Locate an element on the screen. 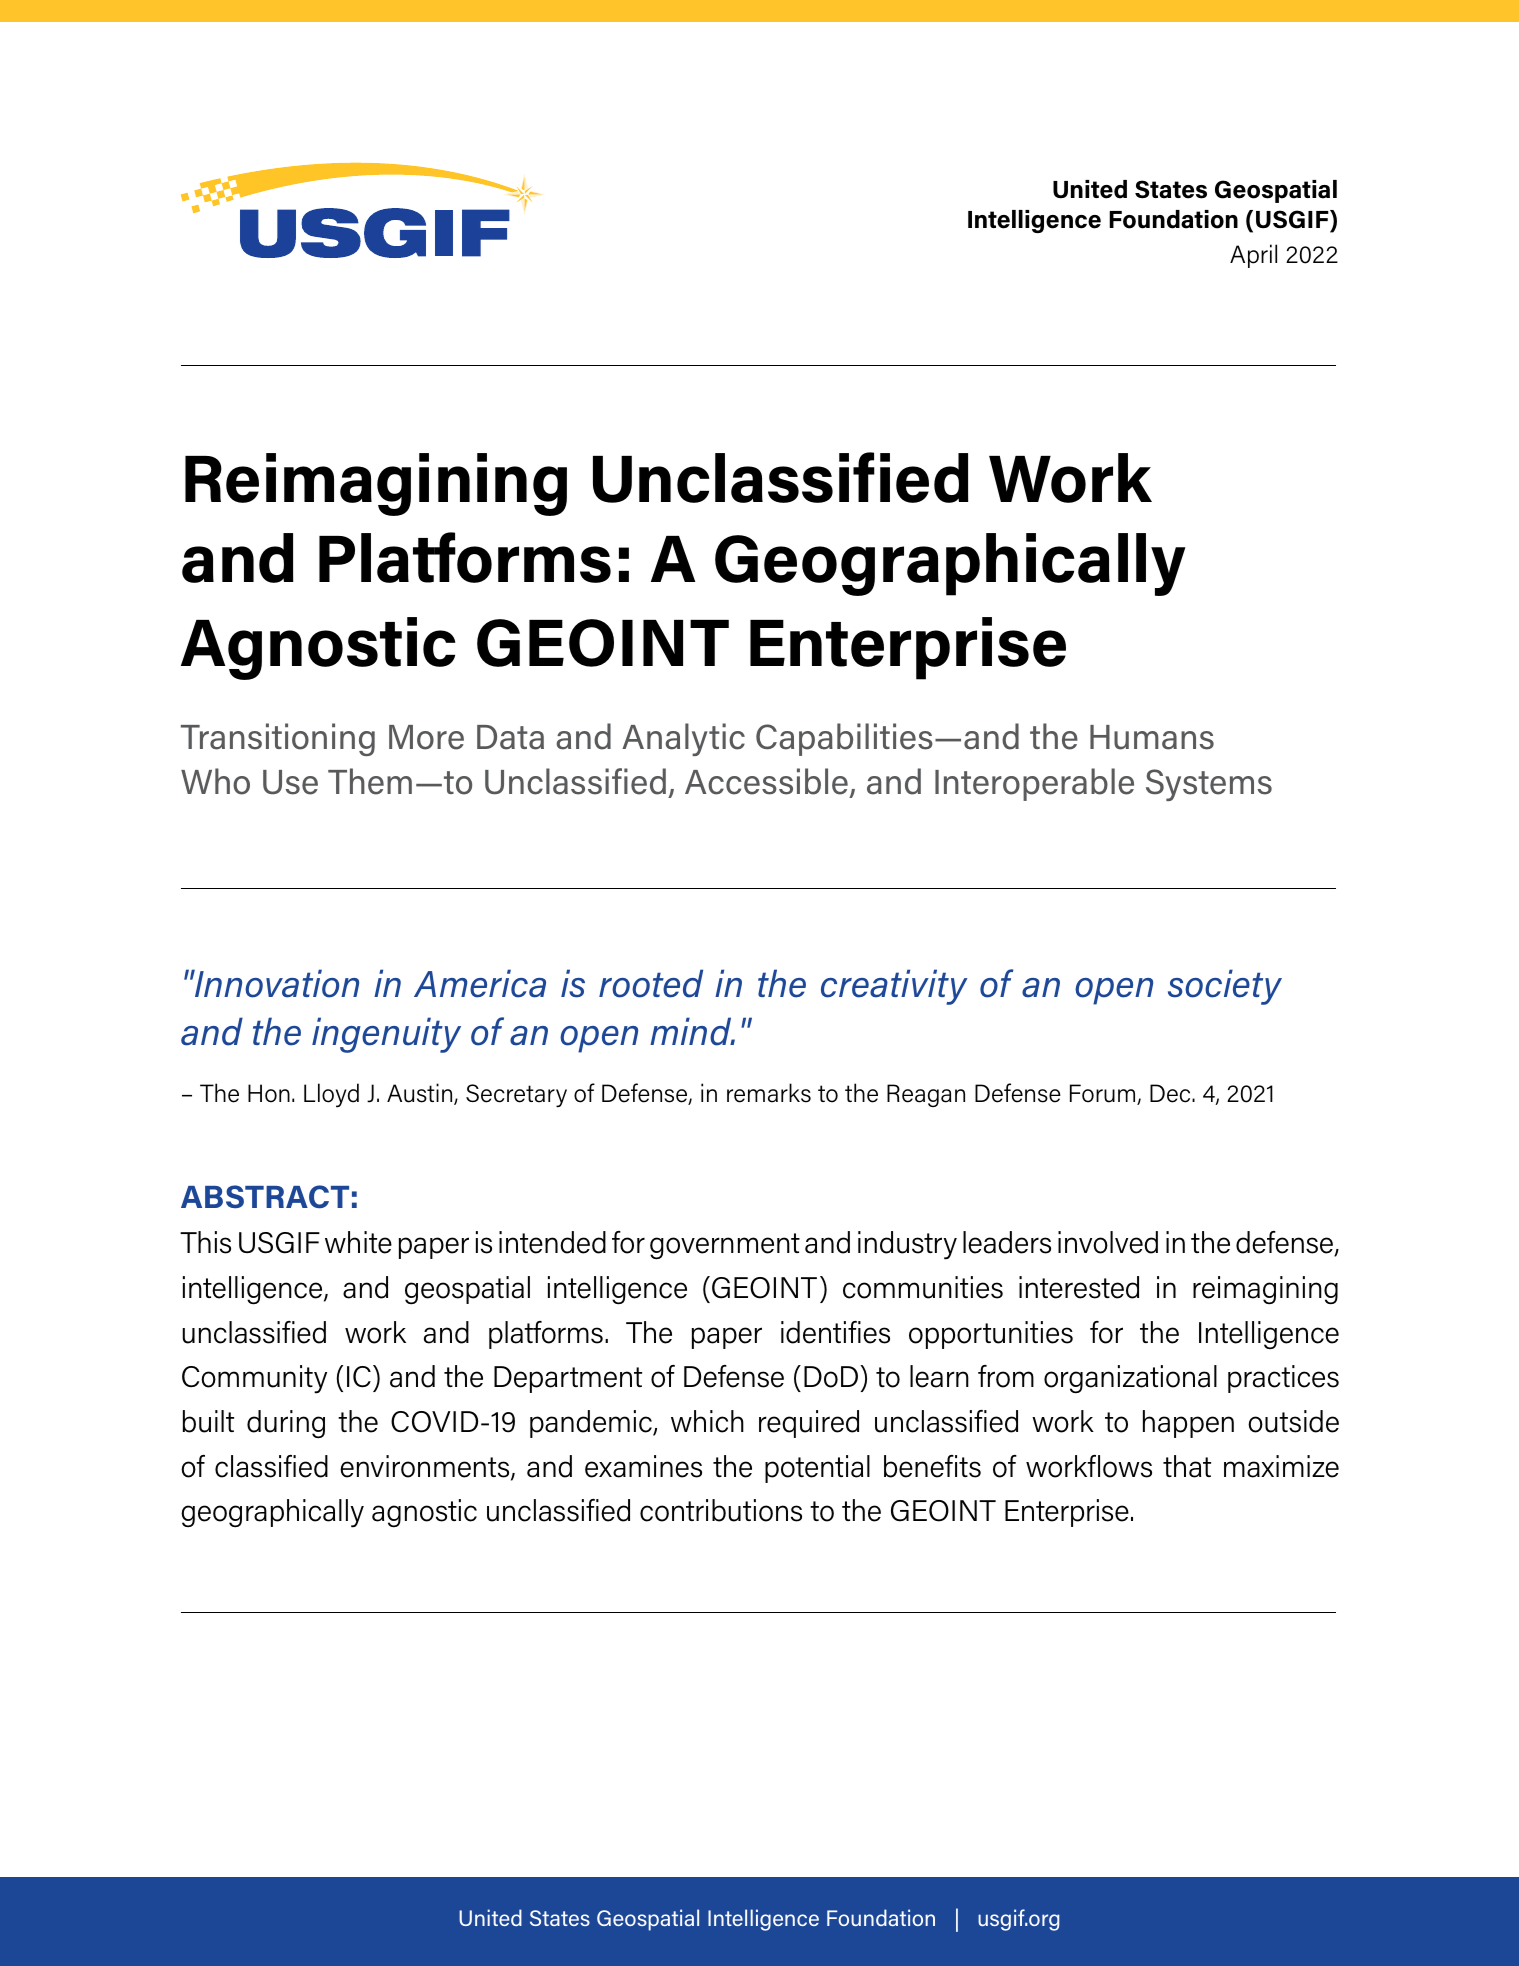 The width and height of the screenshot is (1519, 1966). Humans is located at coordinates (1152, 737).
